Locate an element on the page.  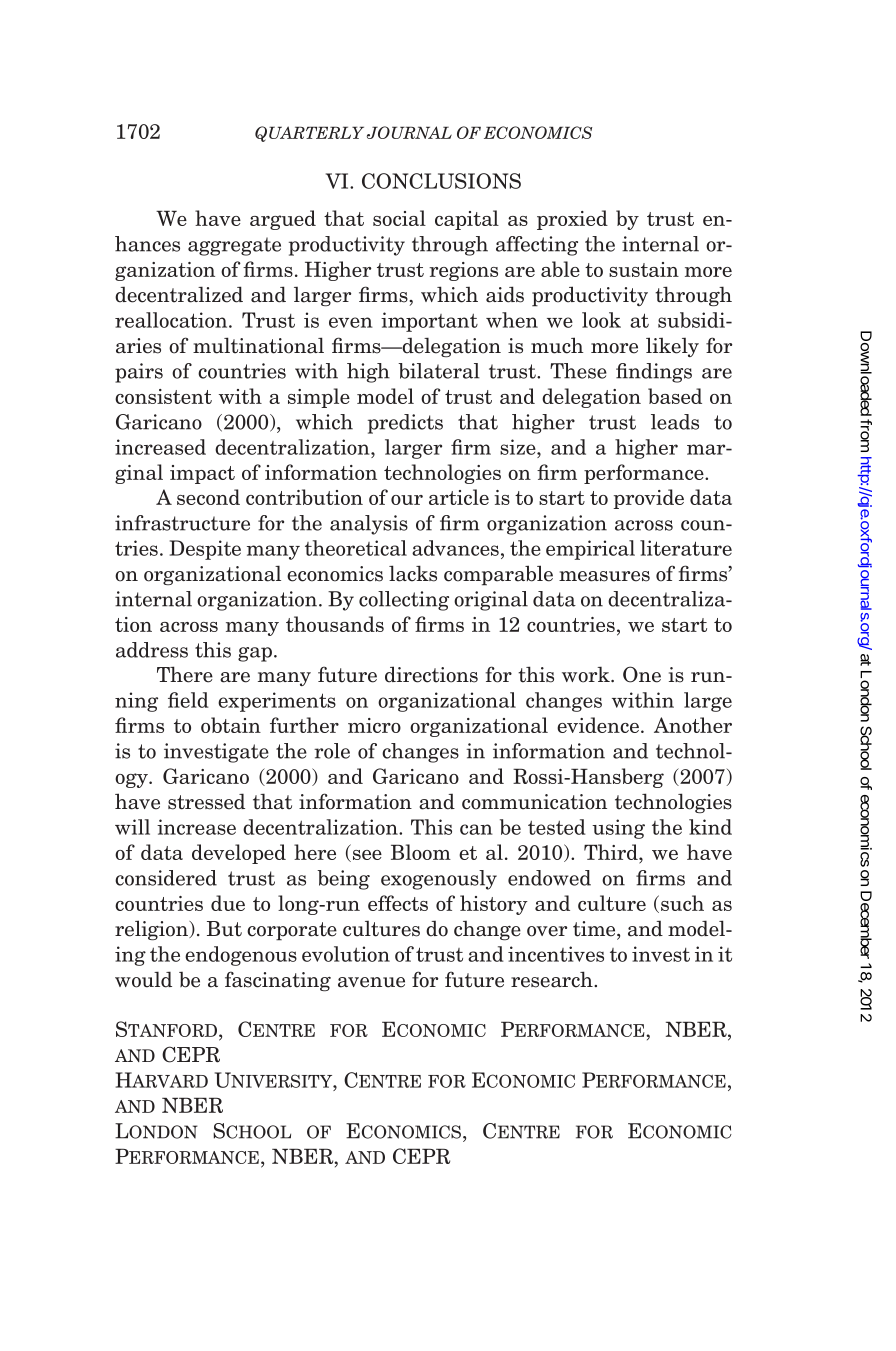
consistent is located at coordinates (163, 396).
